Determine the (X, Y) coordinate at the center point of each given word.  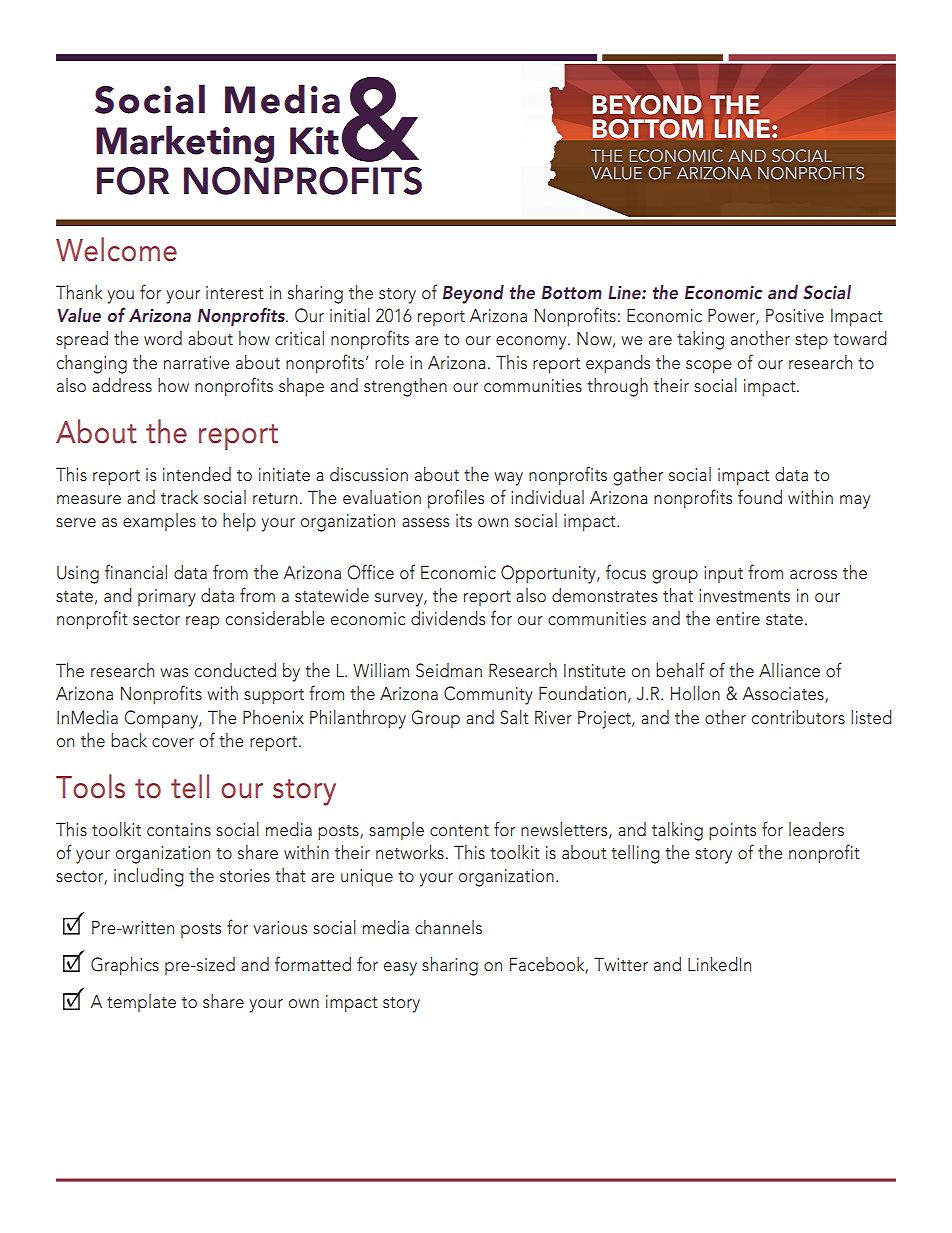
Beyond (473, 294)
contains (179, 829)
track (179, 497)
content (459, 830)
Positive (795, 315)
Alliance (789, 670)
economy (532, 343)
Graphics (125, 966)
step (811, 342)
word (163, 338)
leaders (816, 829)
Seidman (449, 670)
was (174, 672)
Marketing (185, 144)
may (855, 502)
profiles (456, 499)
